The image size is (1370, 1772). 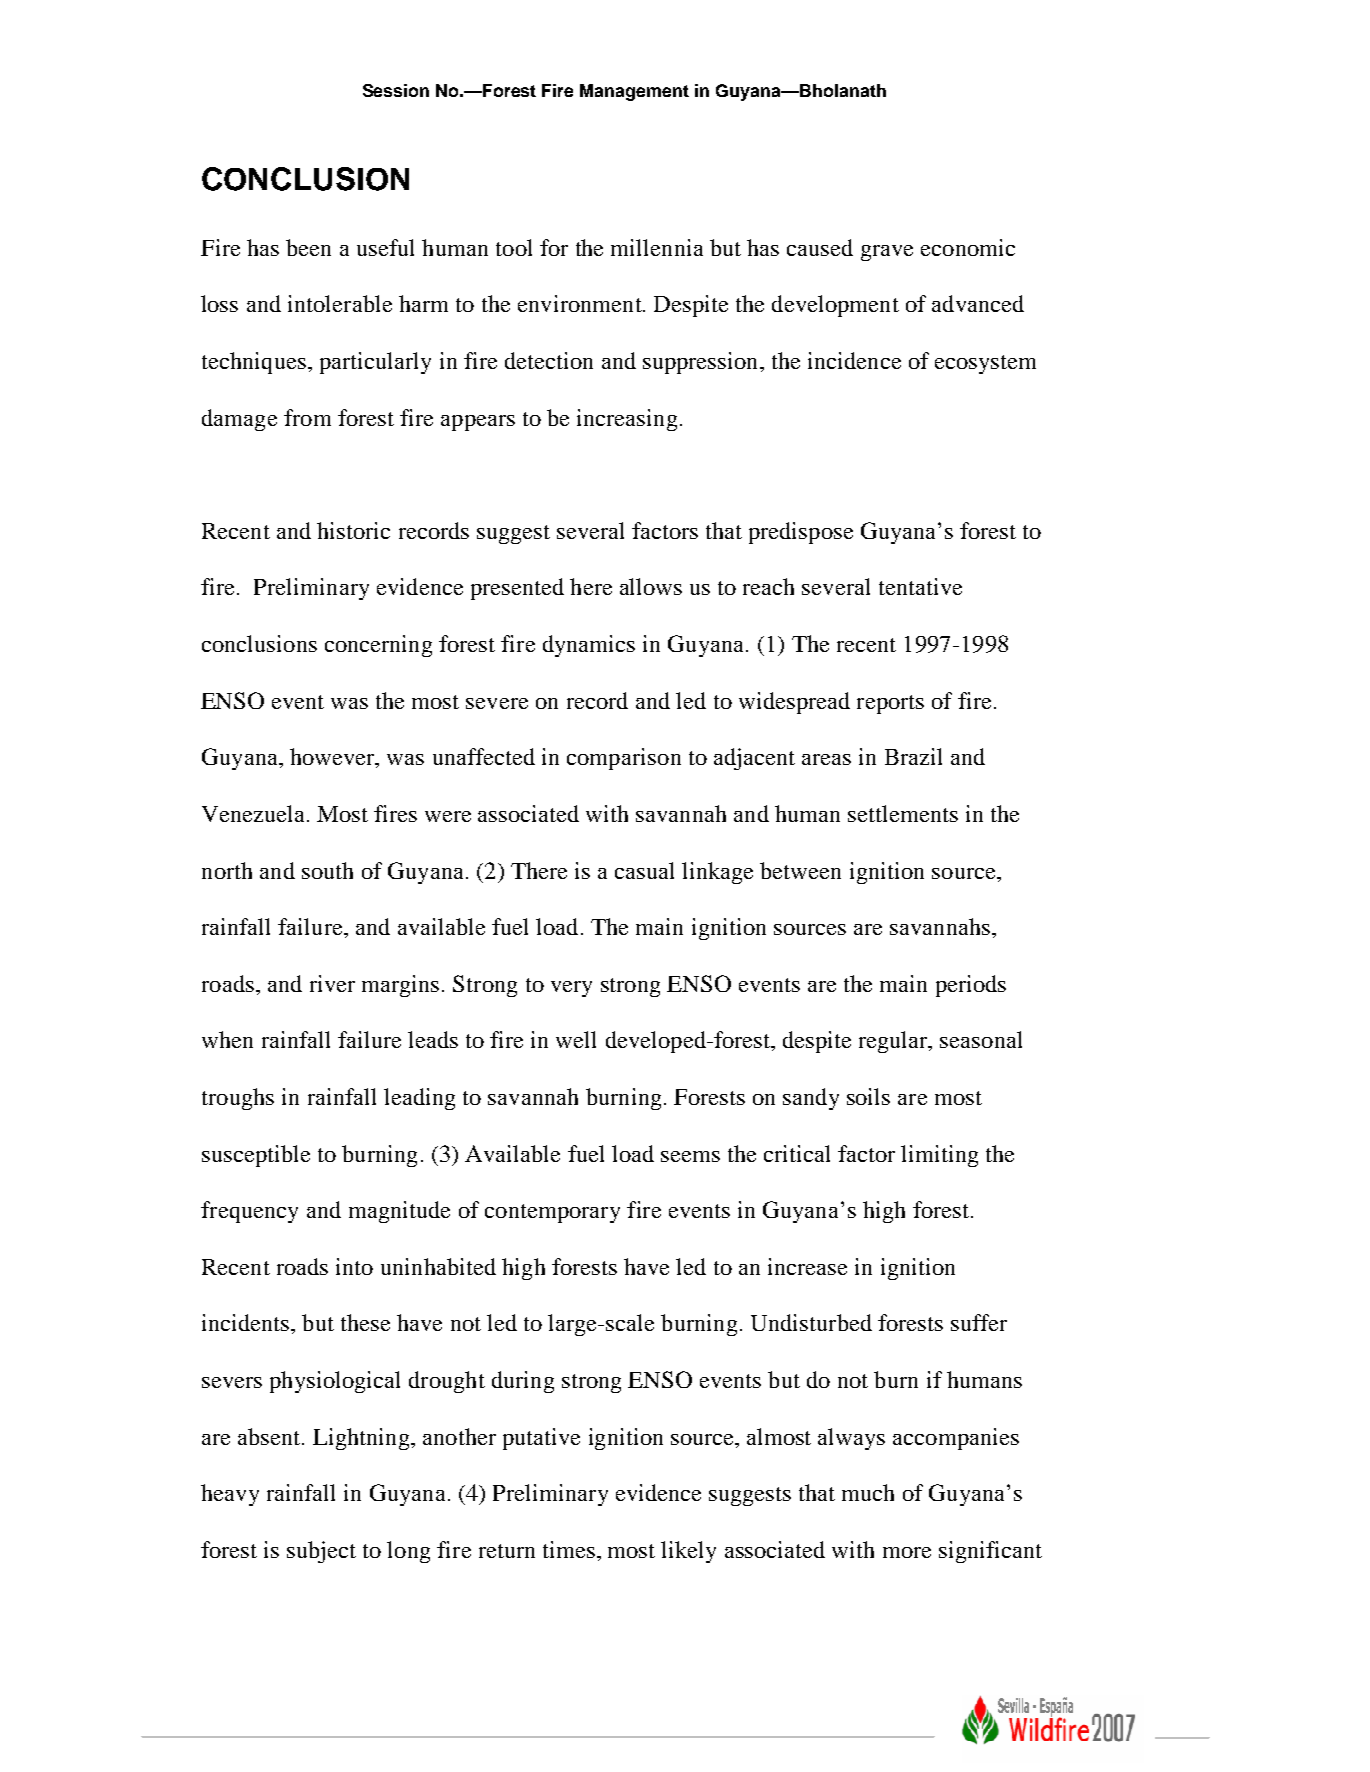 I want to click on increasing, so click(x=627, y=420).
